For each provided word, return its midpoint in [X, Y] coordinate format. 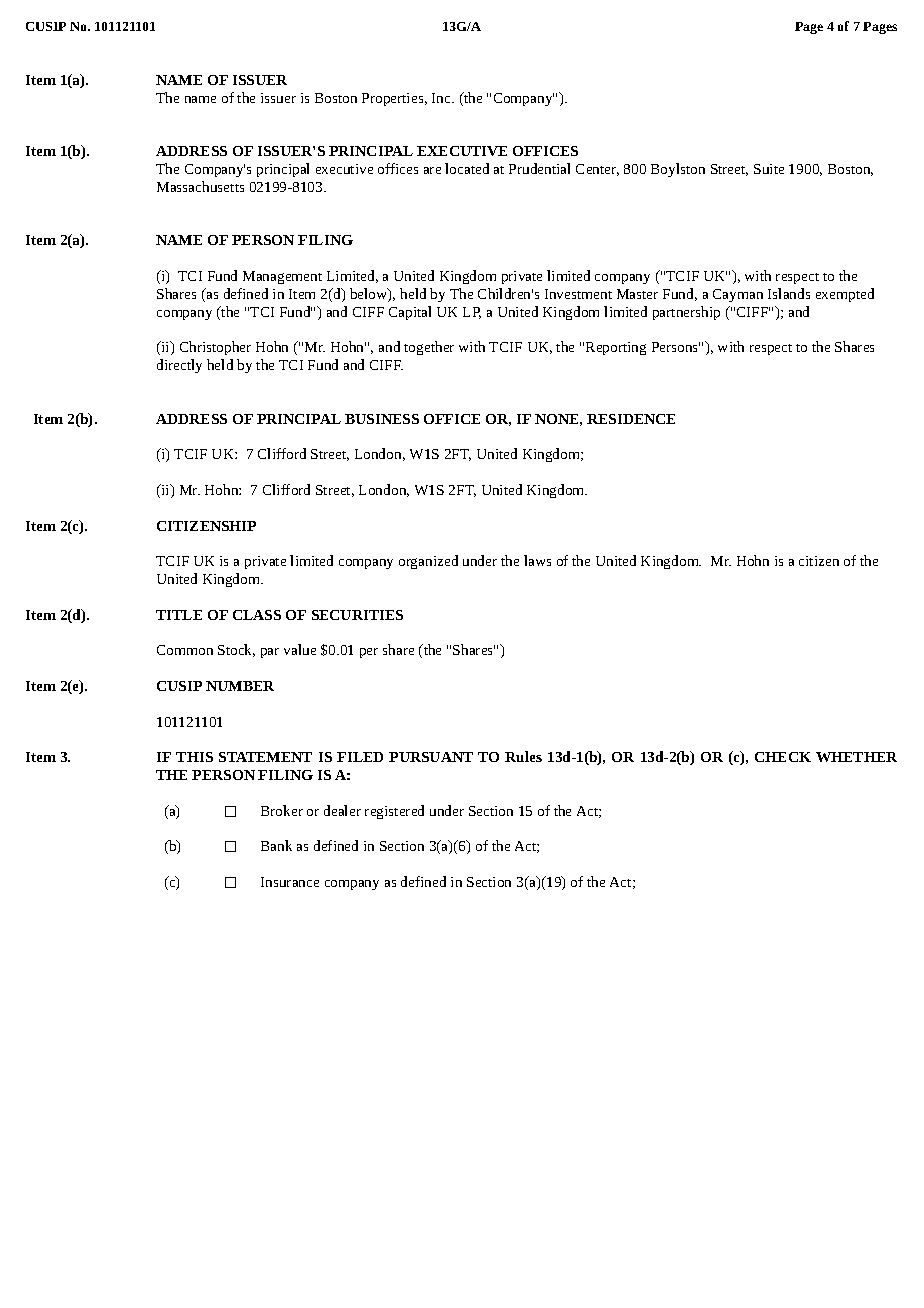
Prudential [539, 168]
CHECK [783, 757]
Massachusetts [200, 186]
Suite [769, 169]
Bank [276, 845]
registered [394, 812]
